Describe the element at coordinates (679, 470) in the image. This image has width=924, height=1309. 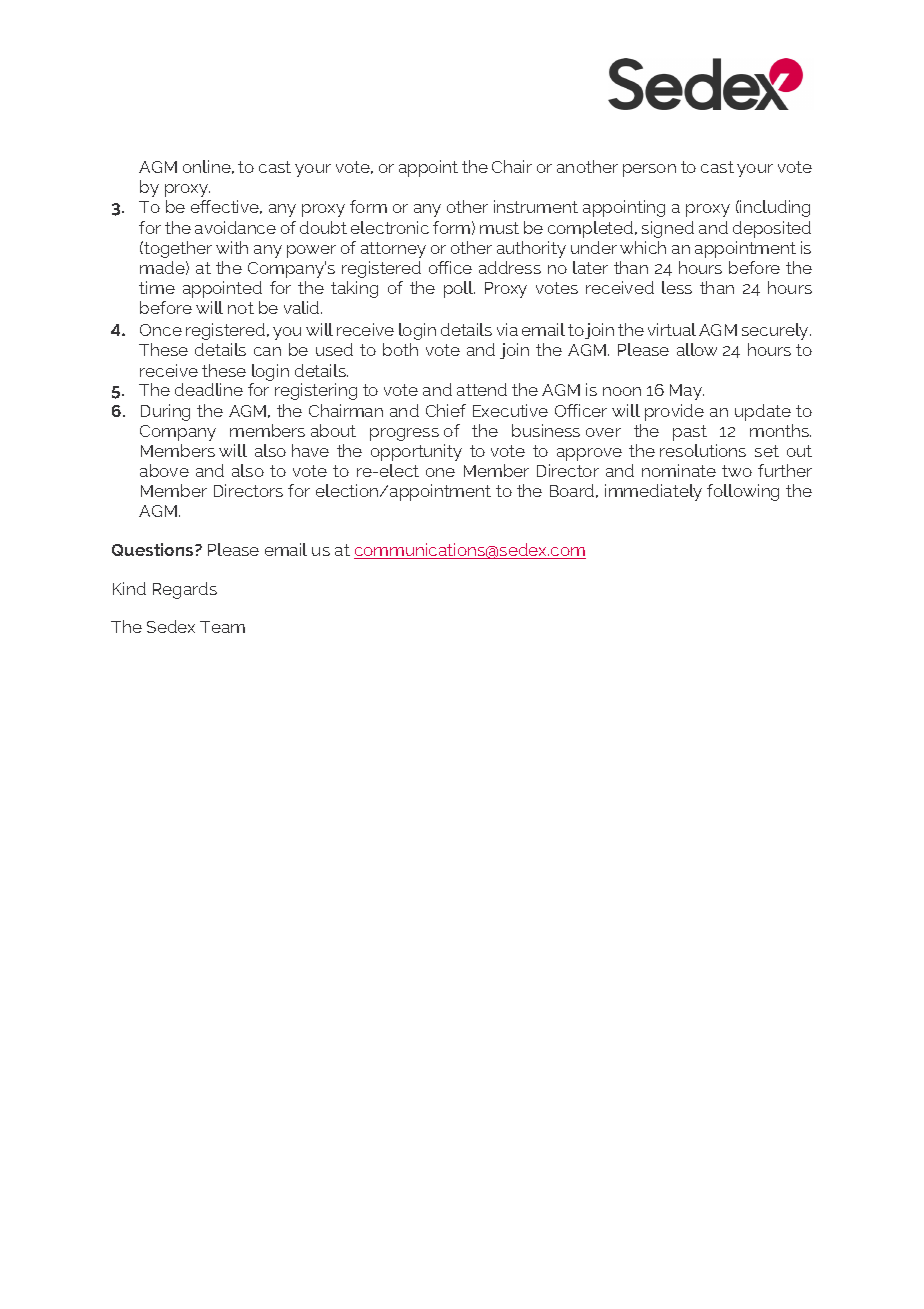
I see `nominate` at that location.
